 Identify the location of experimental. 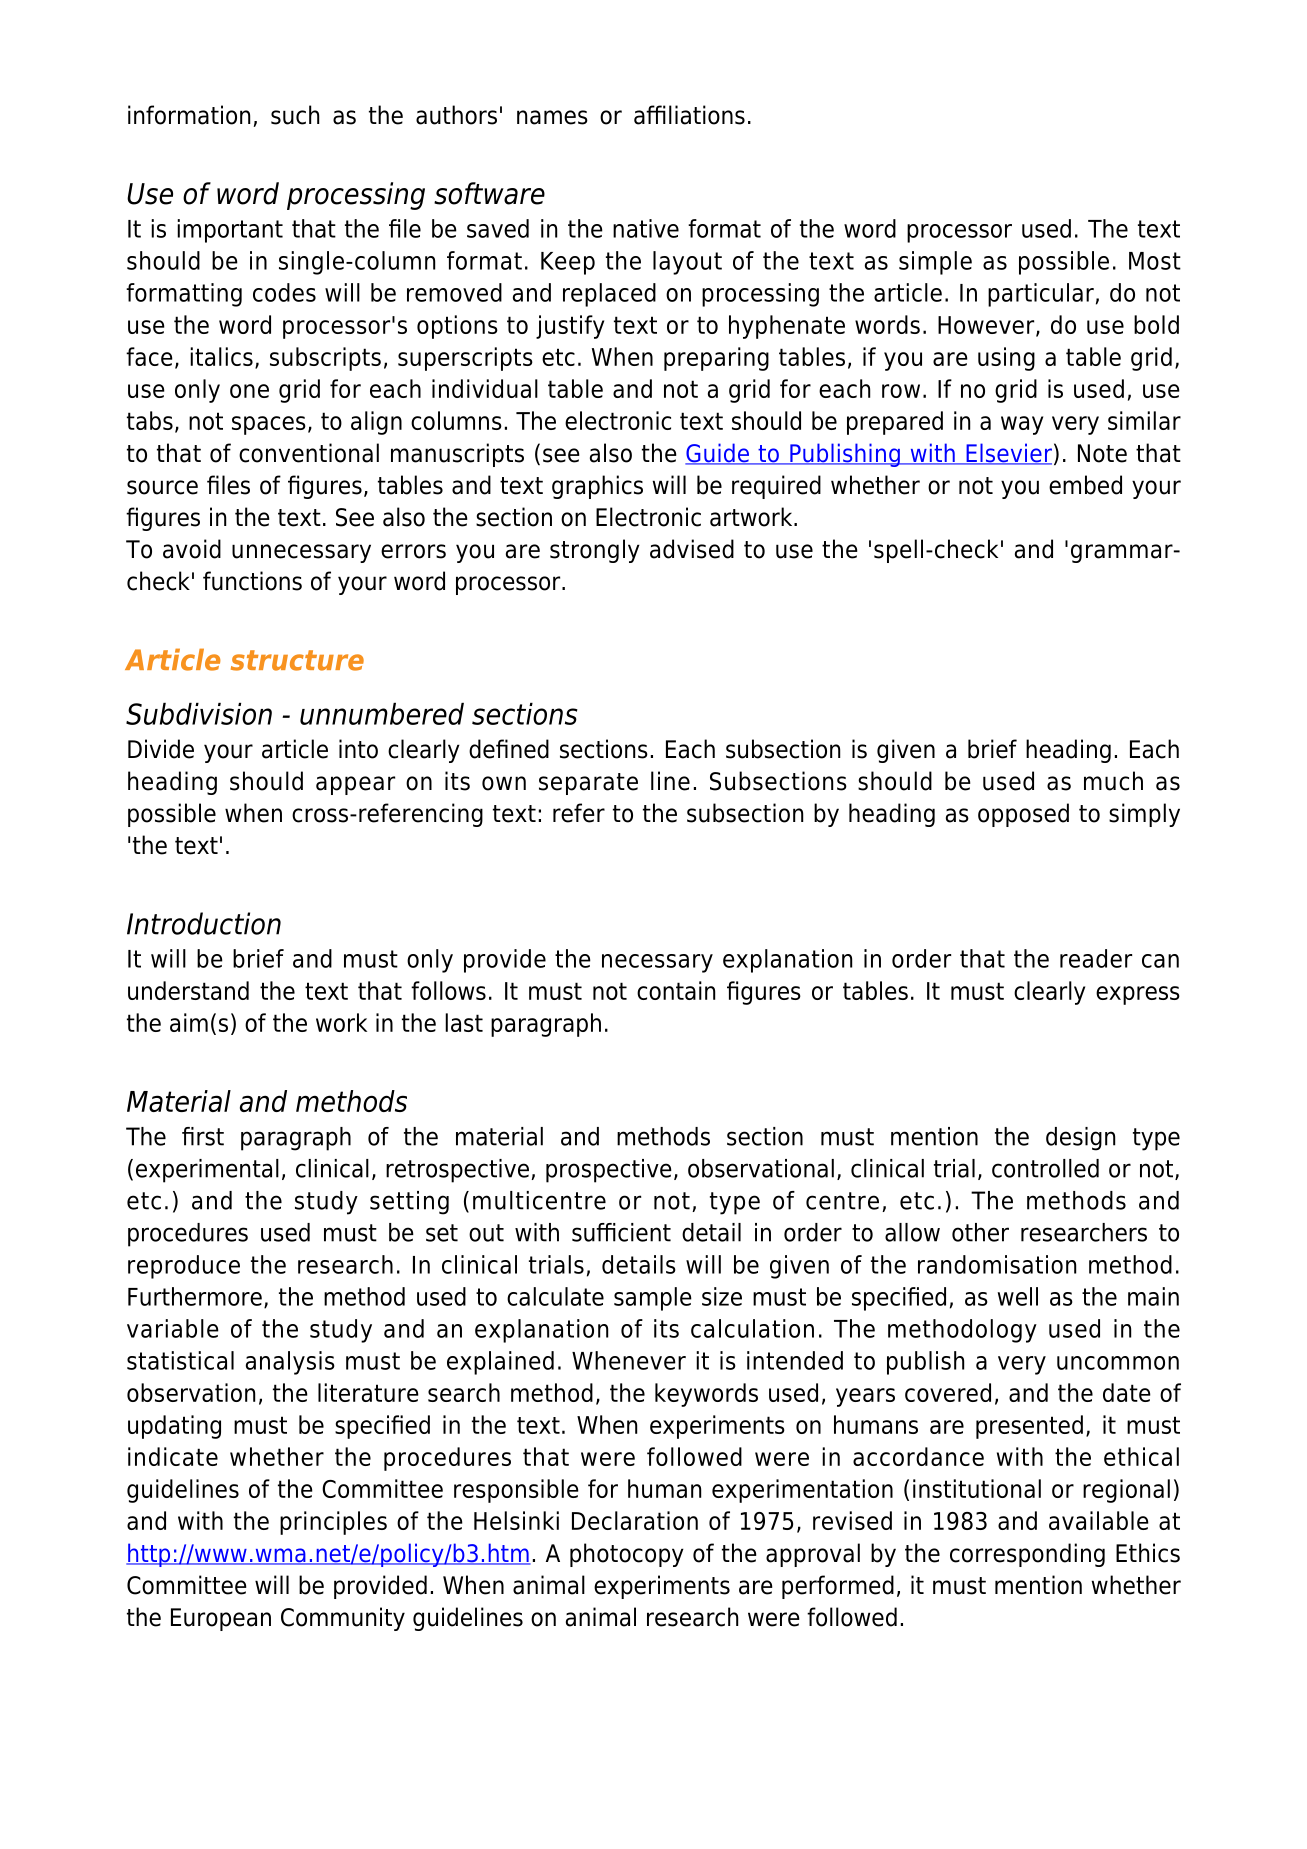
(207, 1171).
